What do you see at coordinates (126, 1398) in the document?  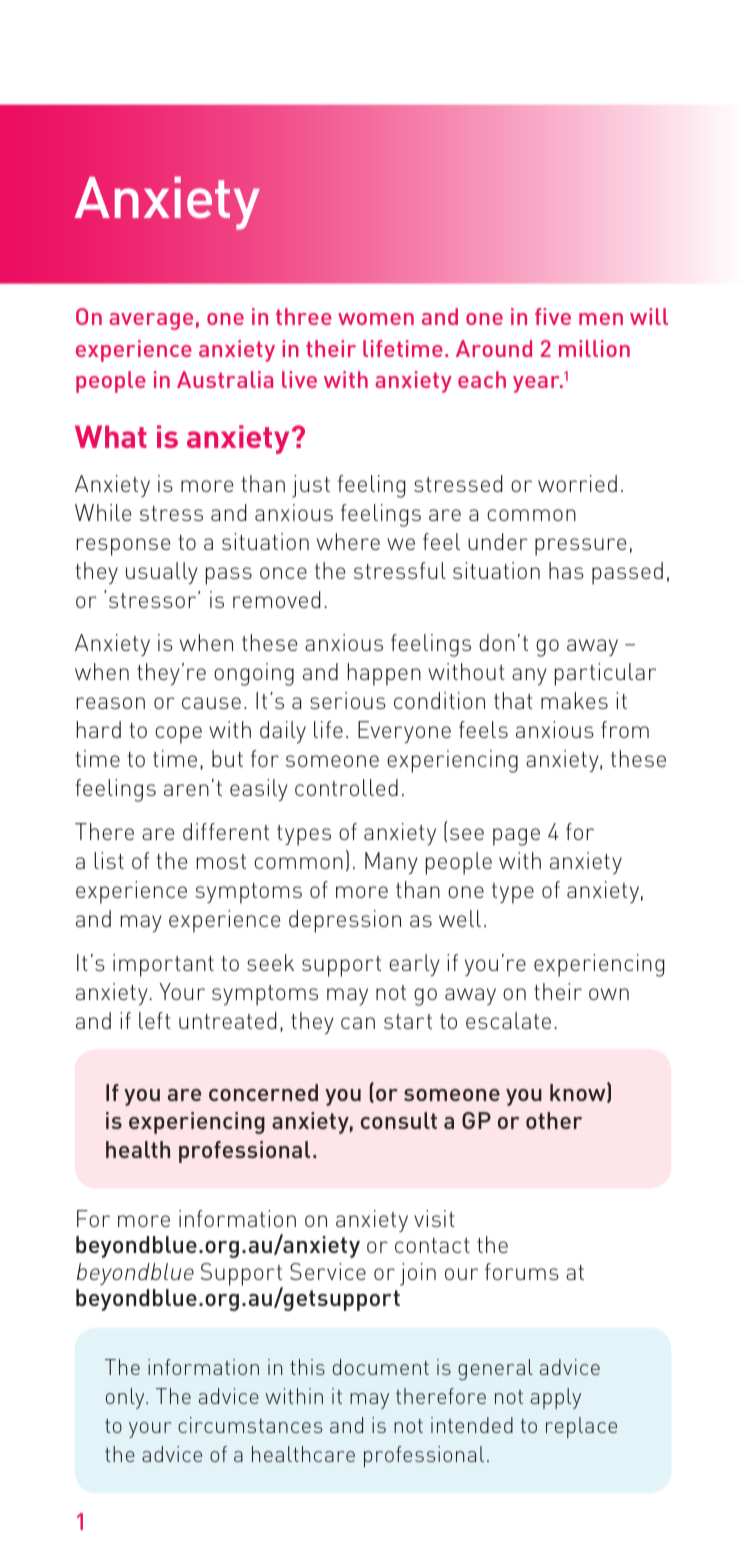 I see `only` at bounding box center [126, 1398].
